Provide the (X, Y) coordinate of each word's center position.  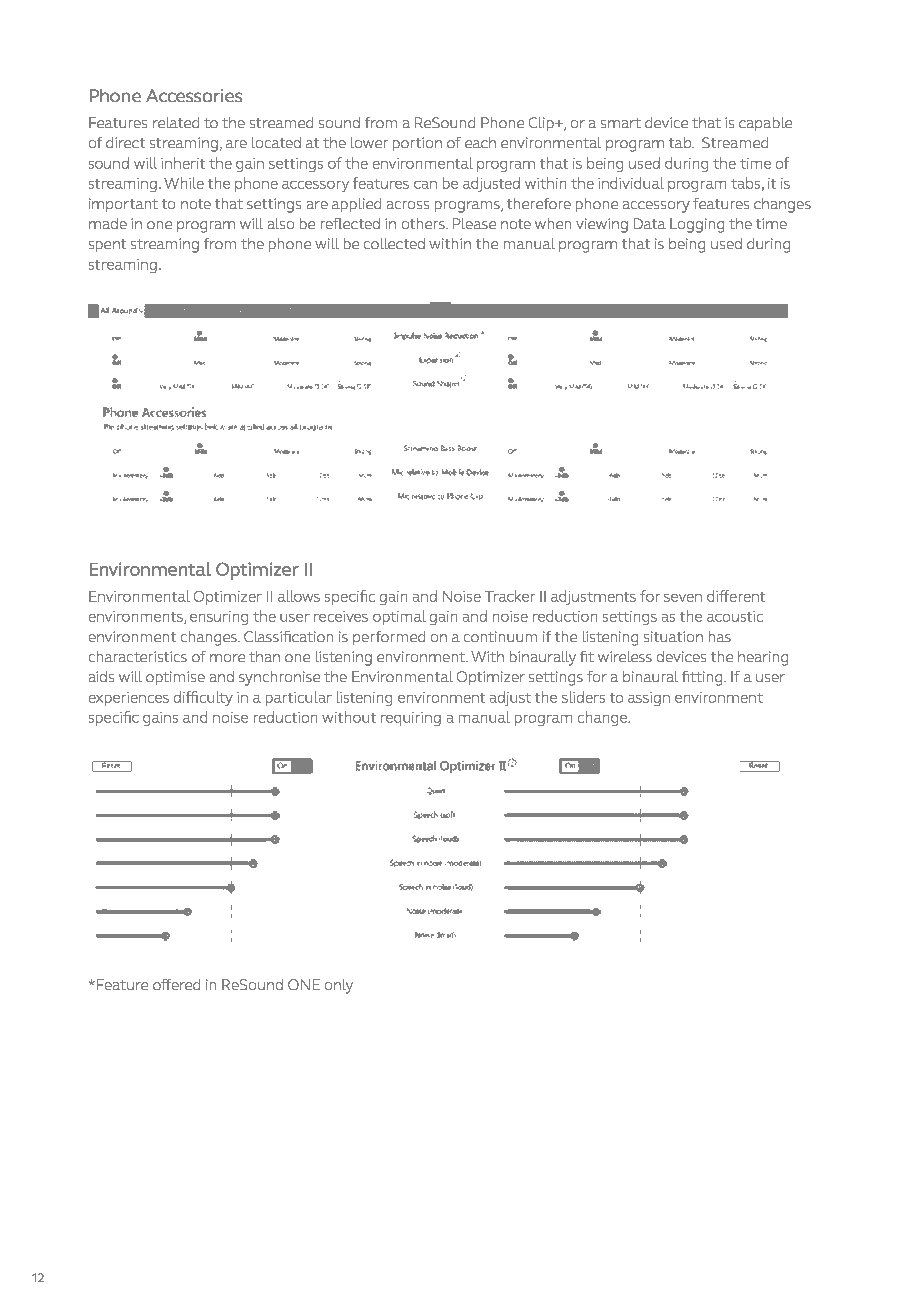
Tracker (510, 596)
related (176, 122)
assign (649, 699)
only (339, 986)
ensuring (219, 618)
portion (417, 144)
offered (176, 984)
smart (621, 123)
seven (683, 598)
